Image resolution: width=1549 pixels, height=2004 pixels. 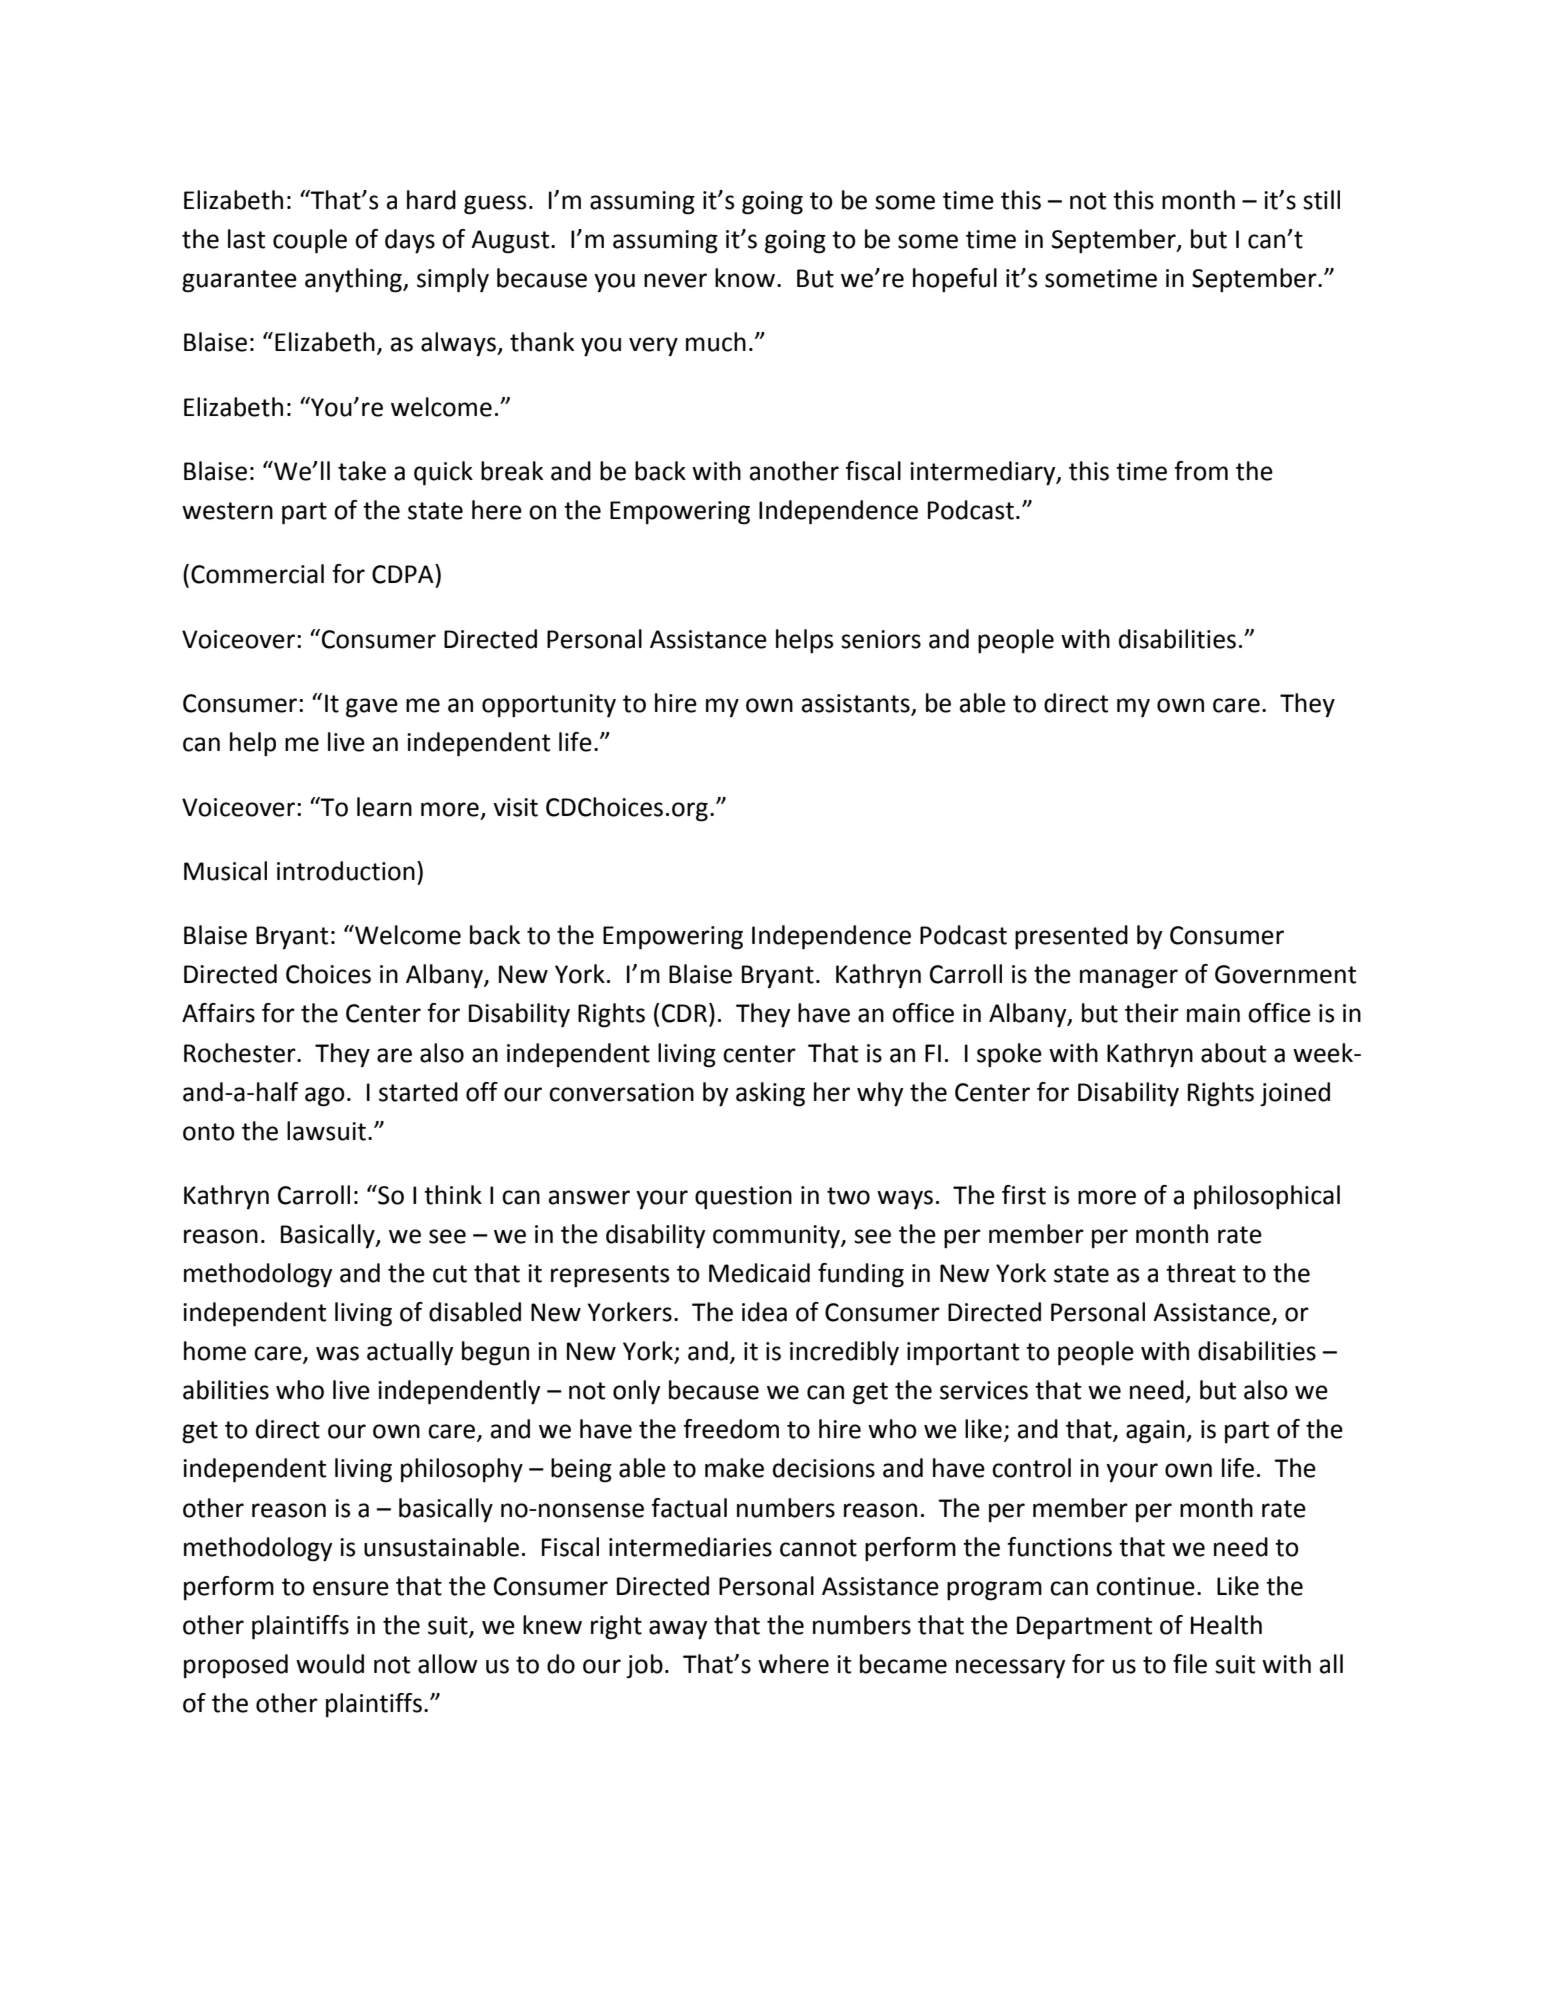 What do you see at coordinates (351, 1588) in the page?
I see `ensure` at bounding box center [351, 1588].
